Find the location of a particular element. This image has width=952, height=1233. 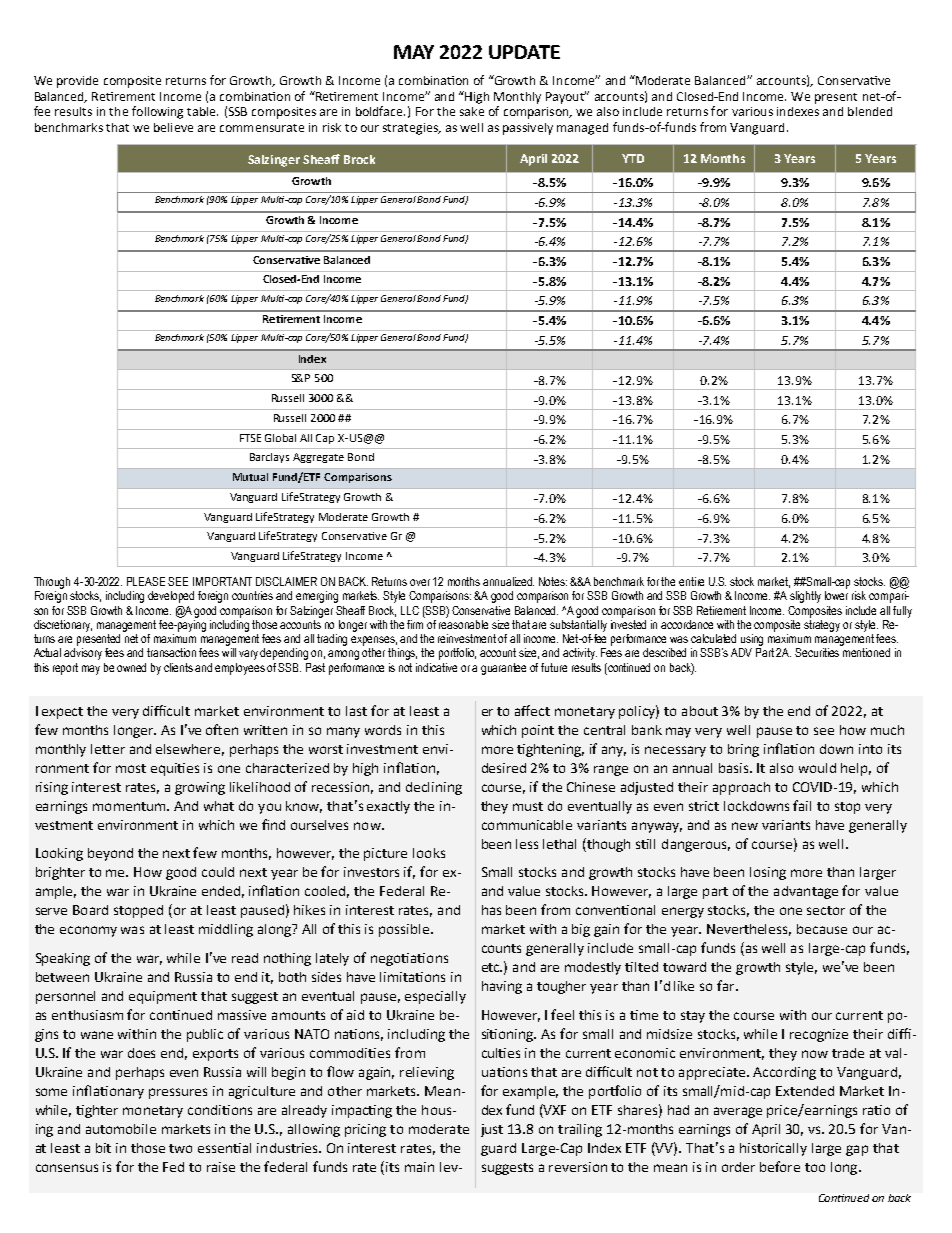

would is located at coordinates (817, 768).
